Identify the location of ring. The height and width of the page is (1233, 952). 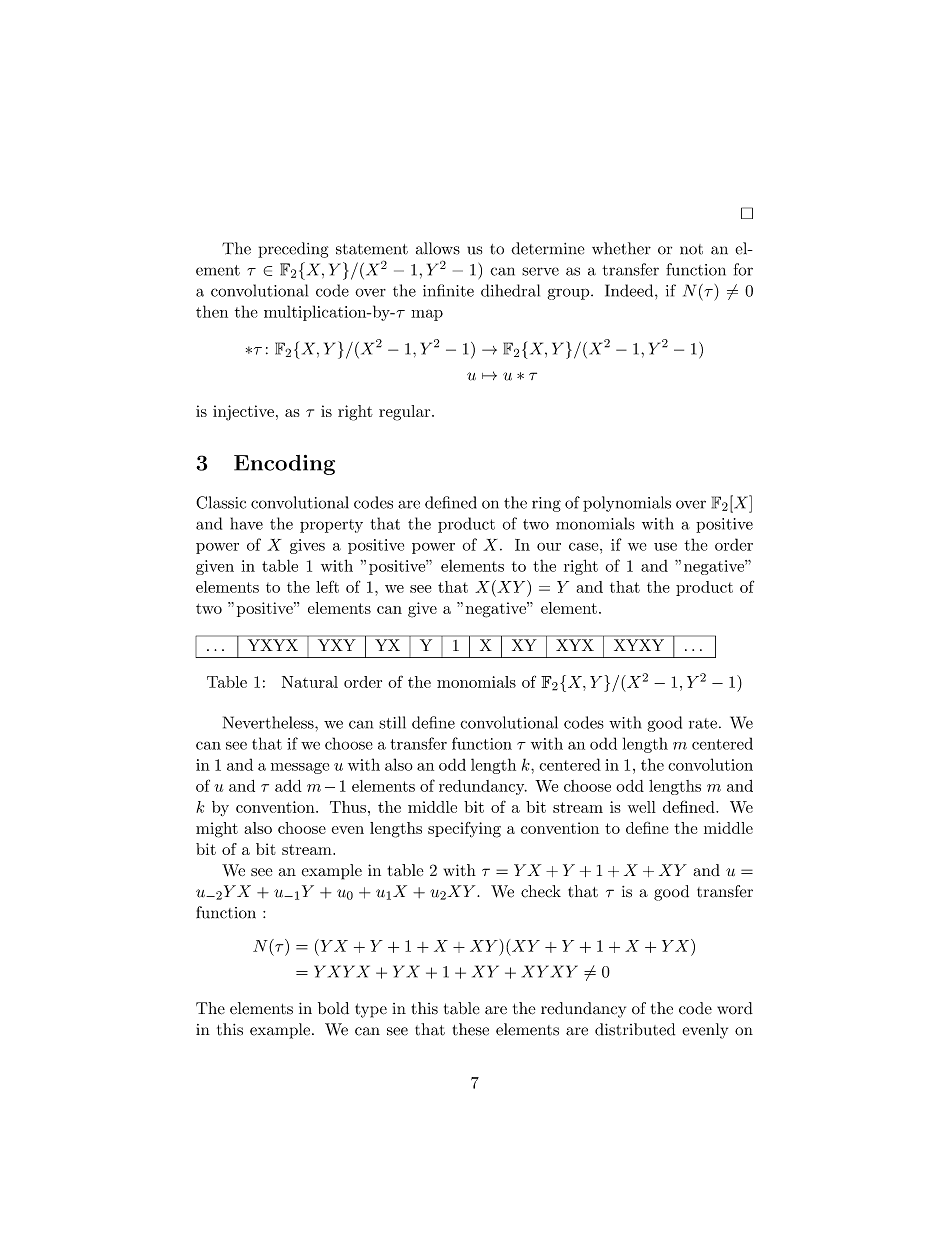
(546, 504).
